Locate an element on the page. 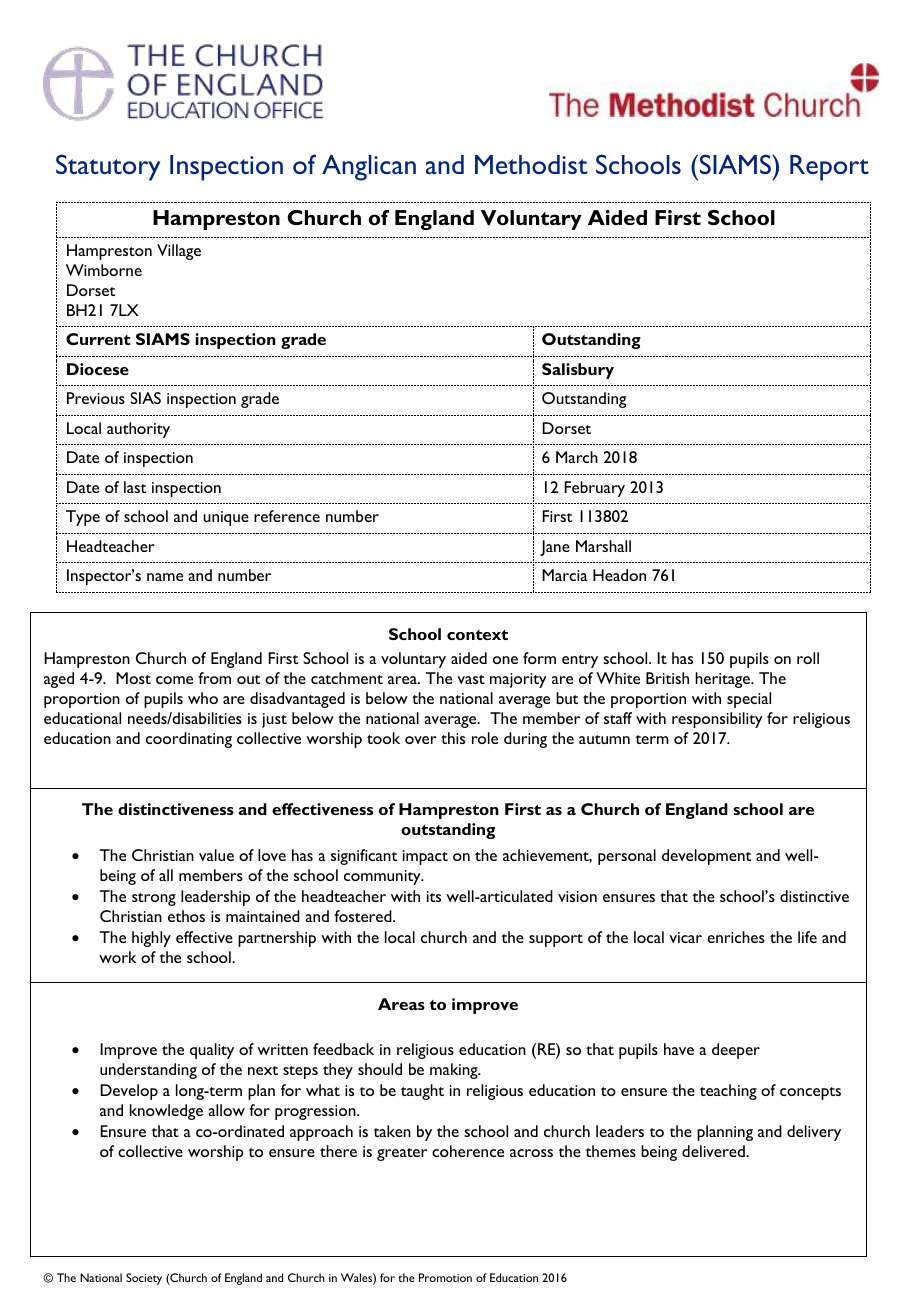 The width and height of the page is (924, 1309). Salisbury is located at coordinates (578, 371).
